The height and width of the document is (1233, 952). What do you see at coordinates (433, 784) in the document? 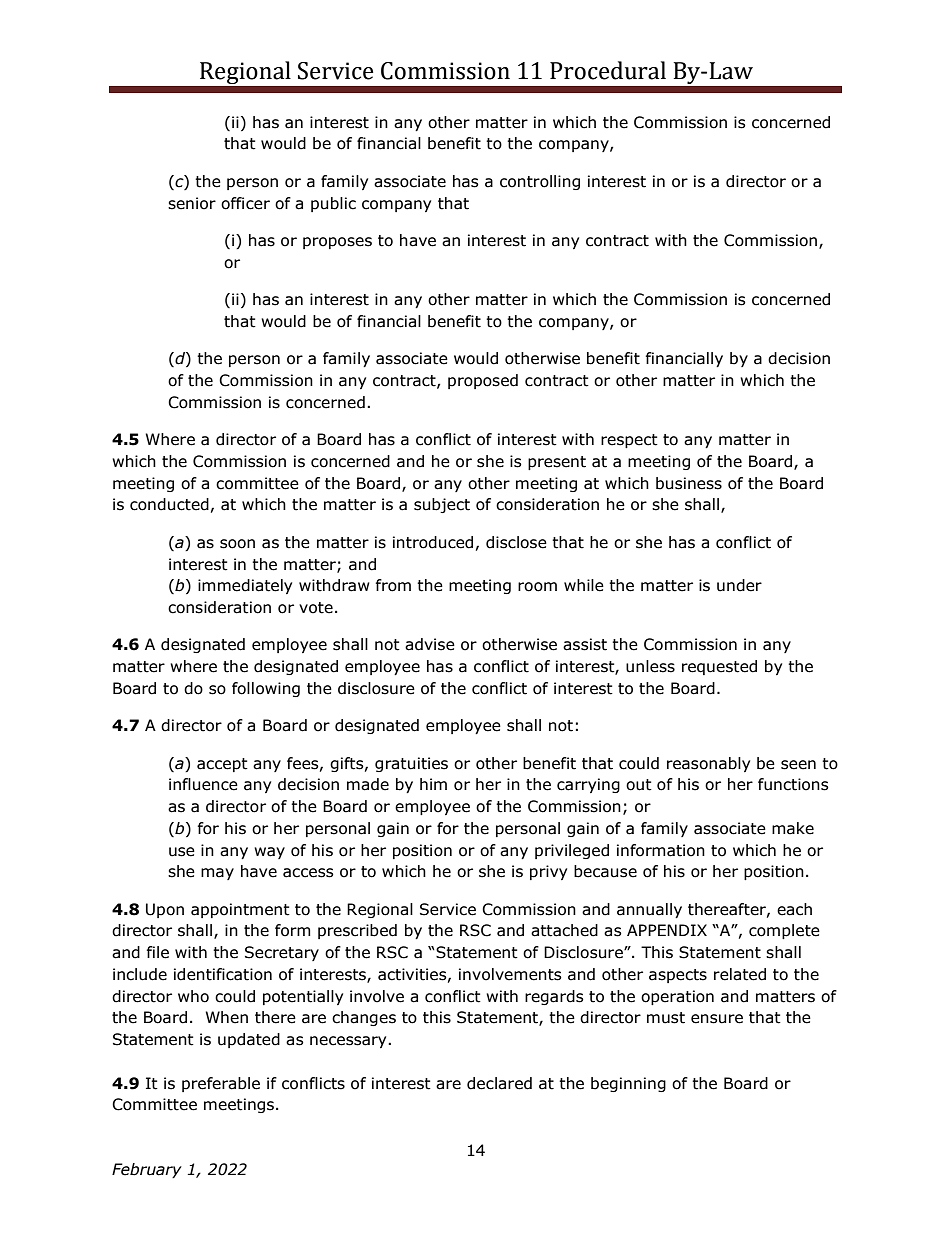
I see `him` at bounding box center [433, 784].
